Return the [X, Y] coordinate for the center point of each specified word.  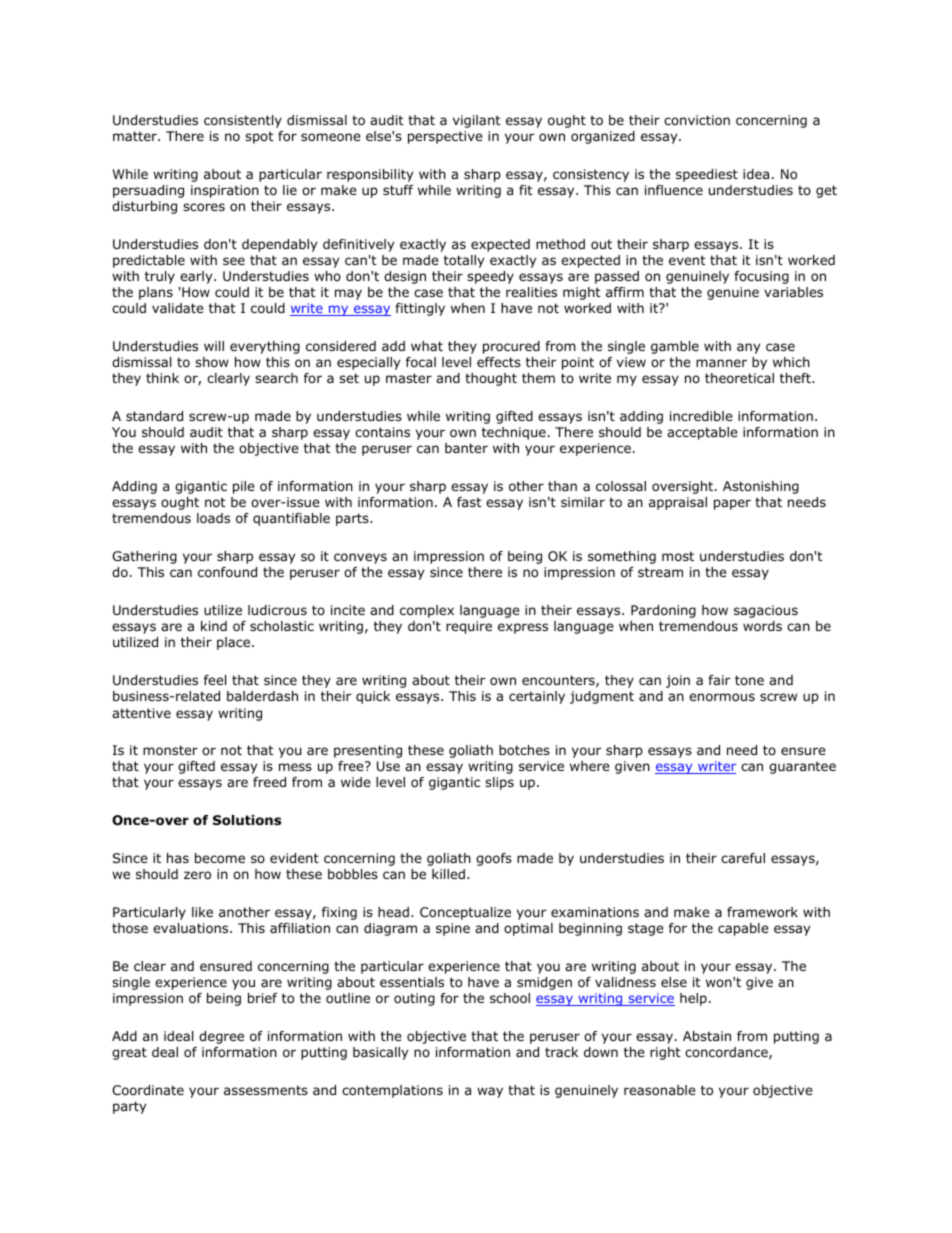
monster [170, 750]
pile [244, 487]
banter [466, 448]
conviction [697, 120]
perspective [445, 137]
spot [259, 137]
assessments [266, 1090]
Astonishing [761, 487]
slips [499, 783]
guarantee [802, 767]
